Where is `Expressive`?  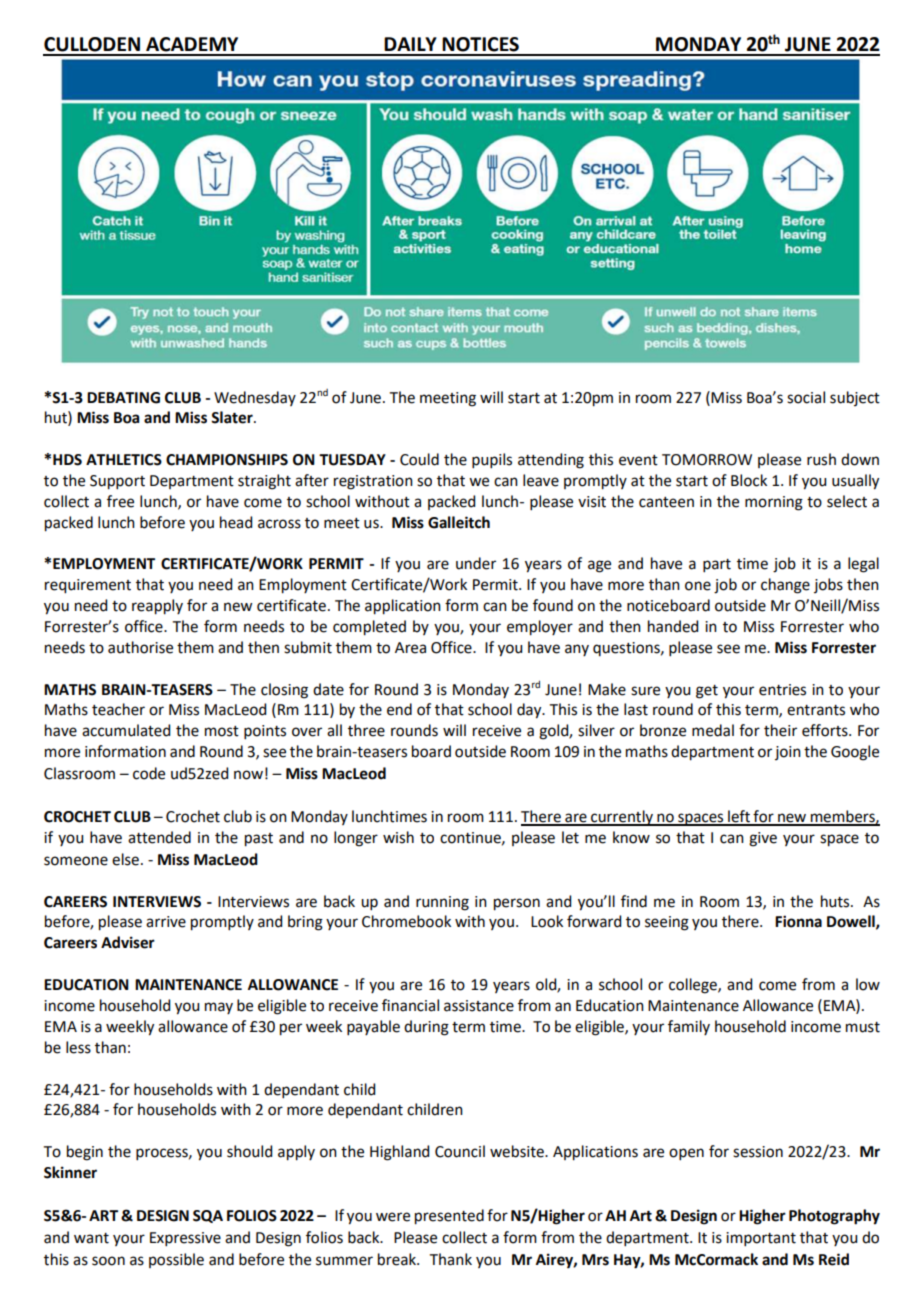
Expressive is located at coordinates (185, 1239).
